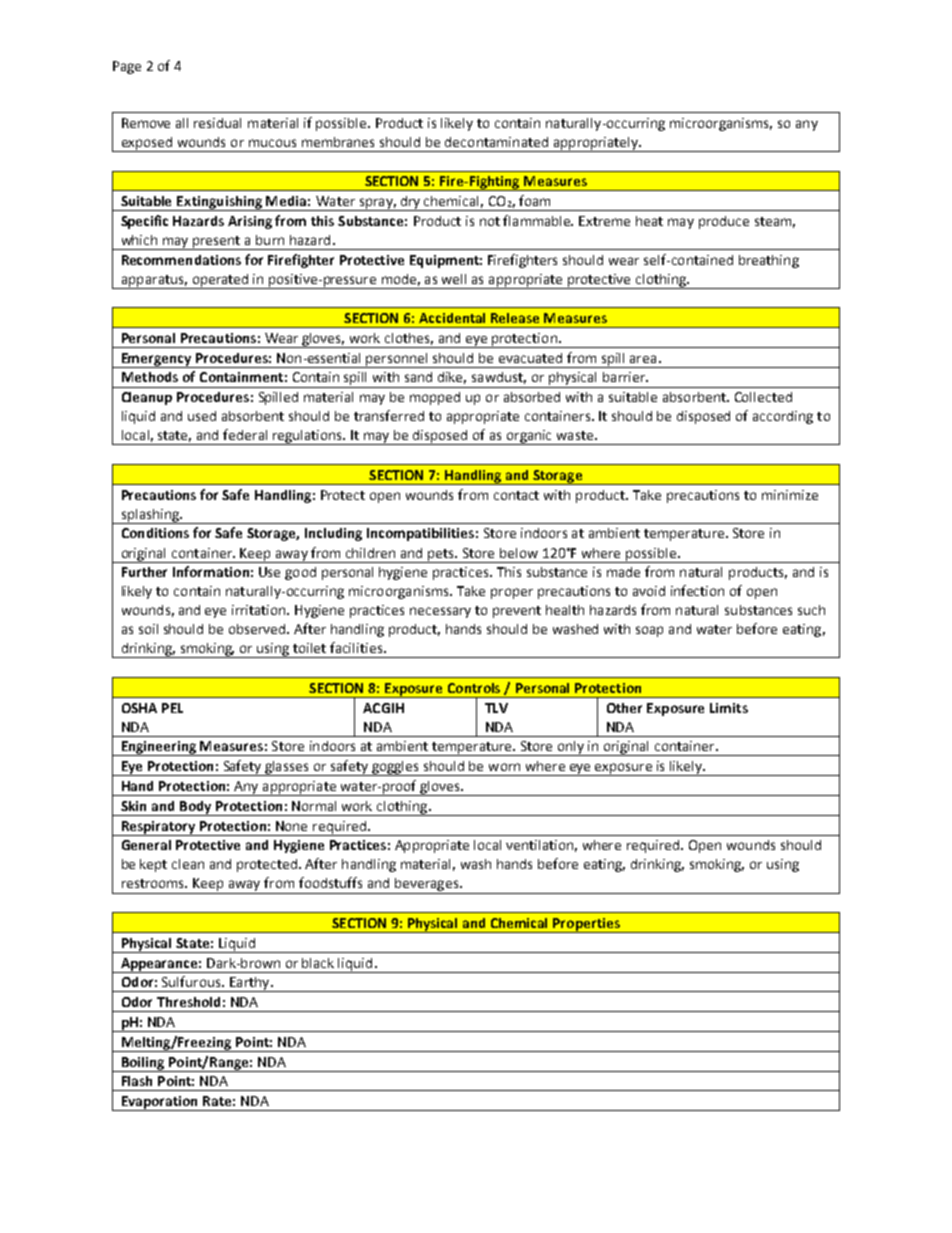  I want to click on Limits, so click(729, 708).
